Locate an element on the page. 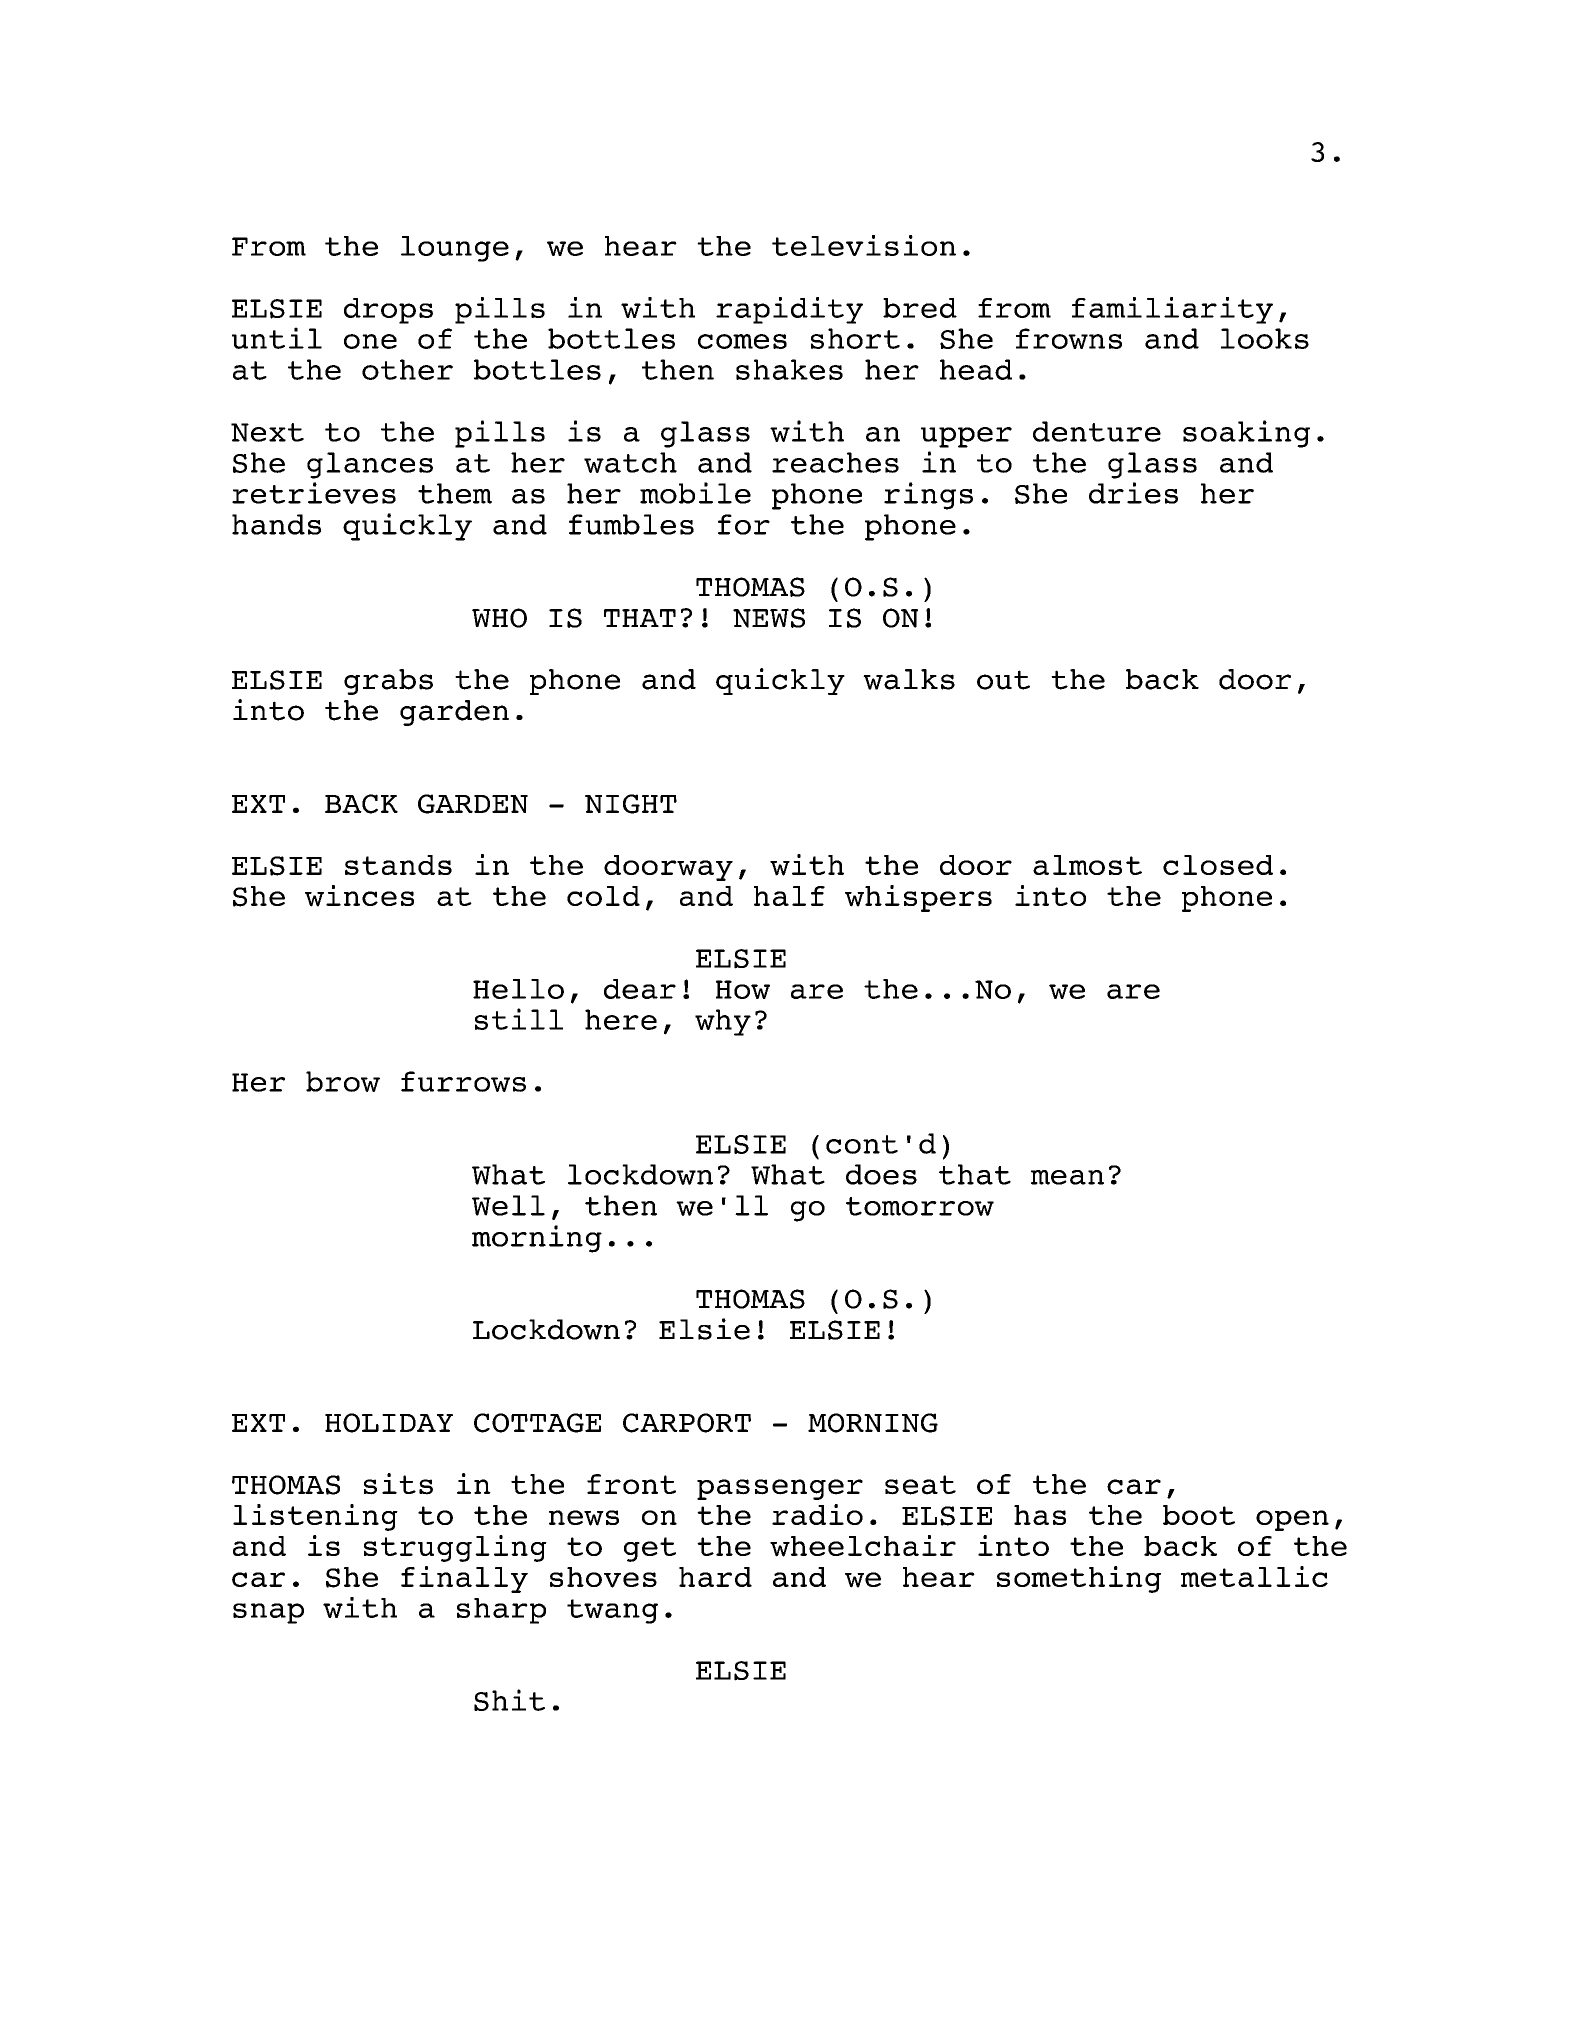 Image resolution: width=1578 pixels, height=2043 pixels. mean is located at coordinates (1067, 1177).
